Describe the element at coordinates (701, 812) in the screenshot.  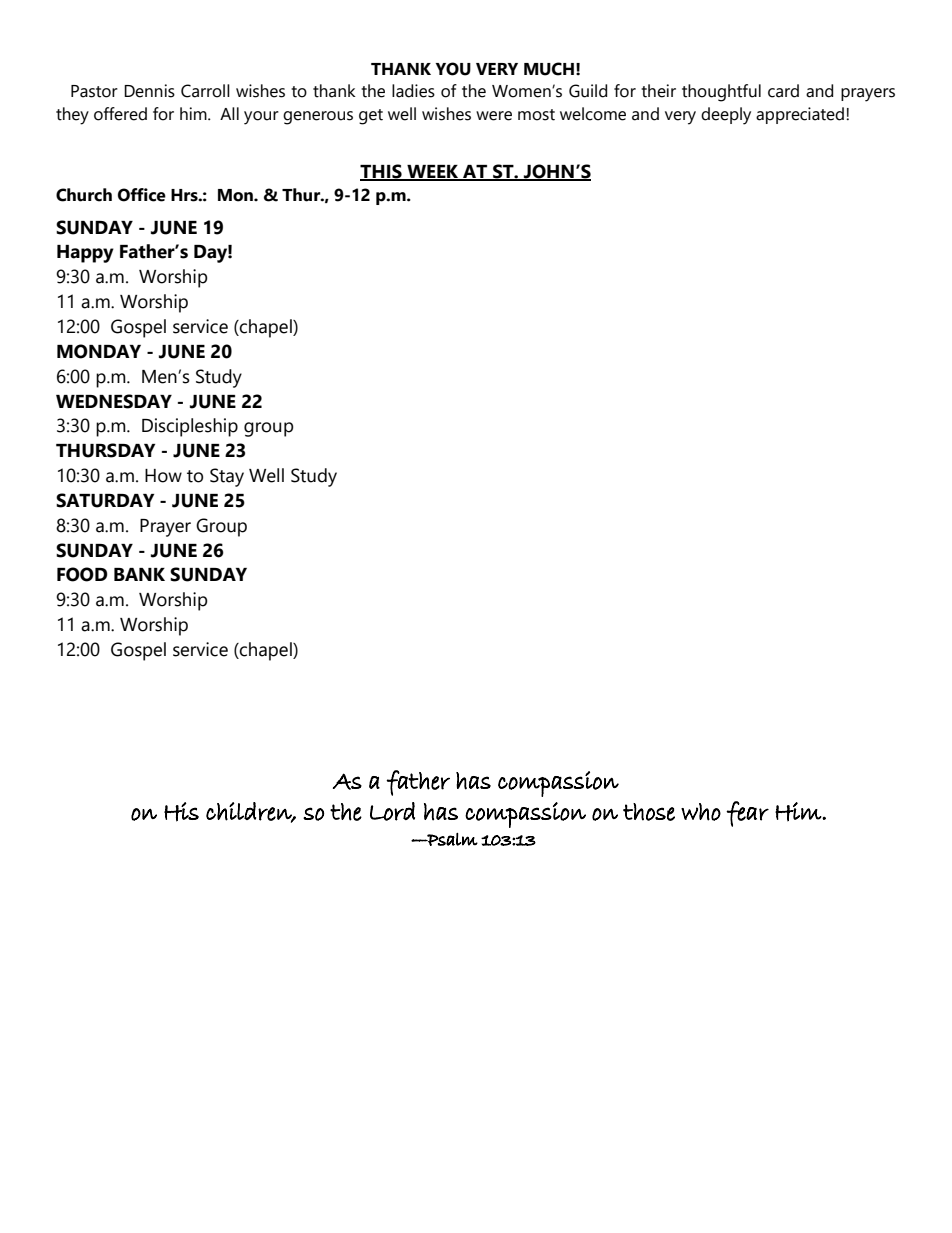
I see `who` at that location.
